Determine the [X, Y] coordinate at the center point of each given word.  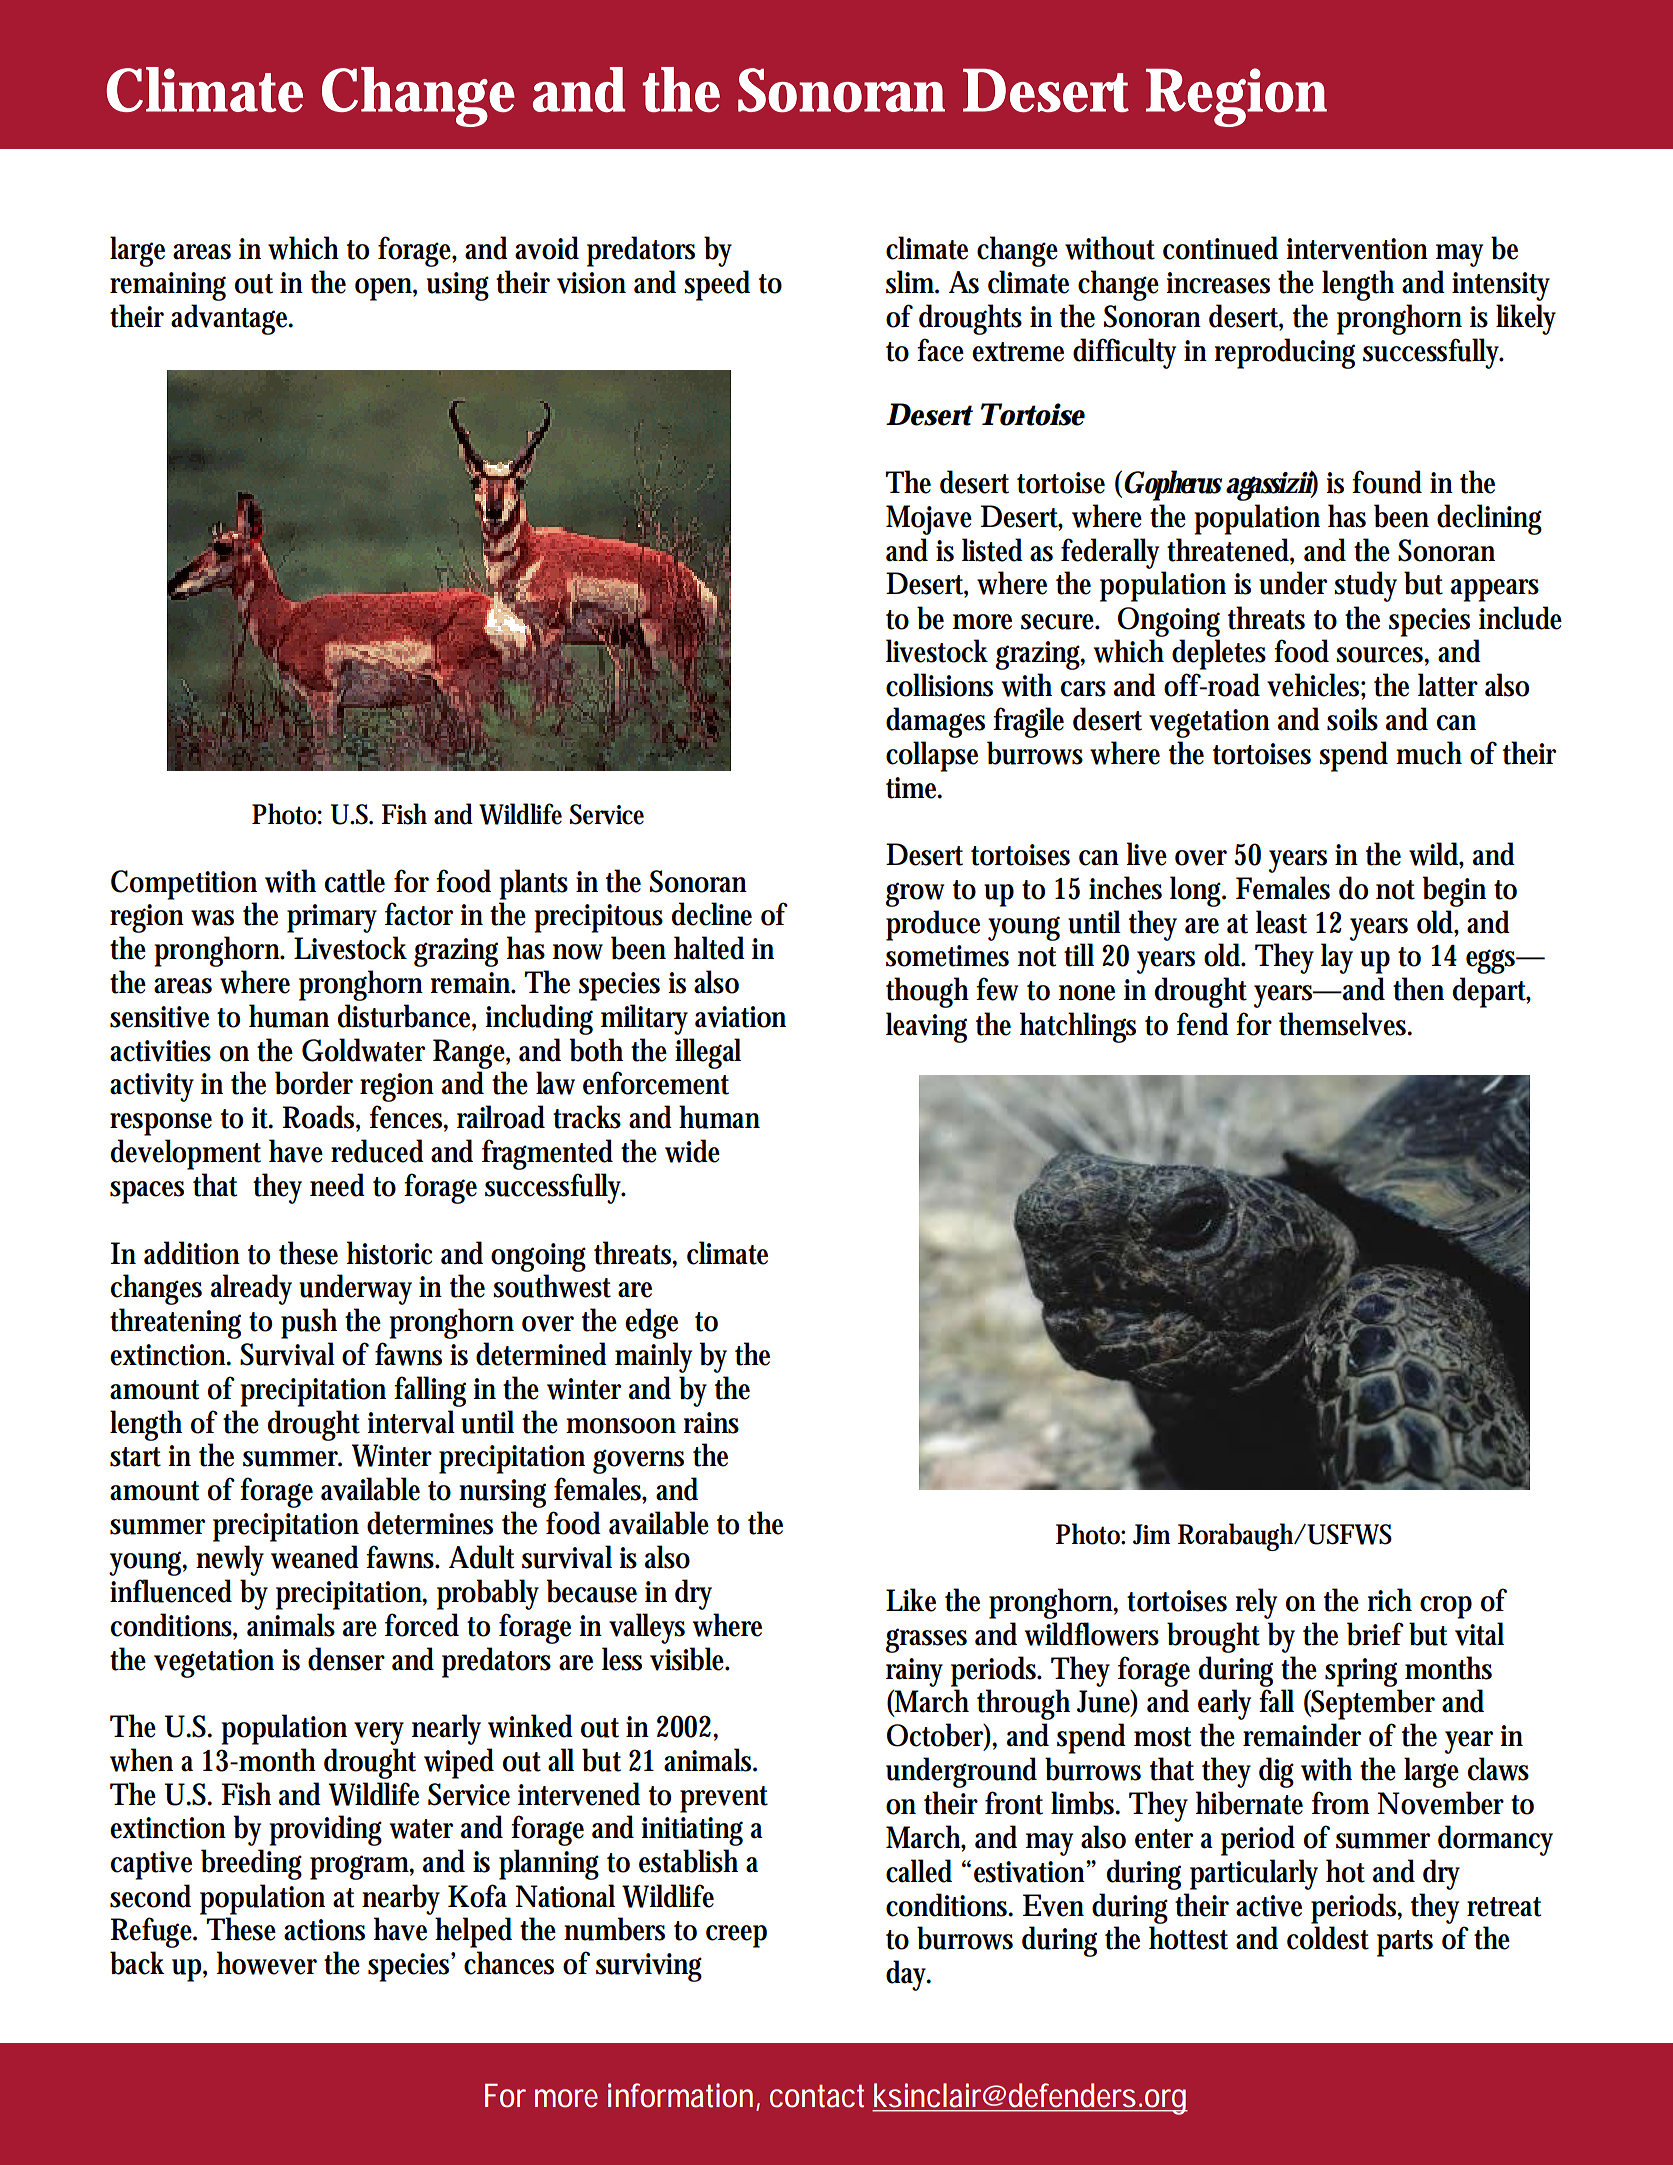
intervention [1357, 249]
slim [910, 282]
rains [711, 1423]
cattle [355, 881]
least [1281, 922]
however [267, 1963]
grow [915, 894]
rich [1389, 1600]
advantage [230, 319]
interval [411, 1422]
